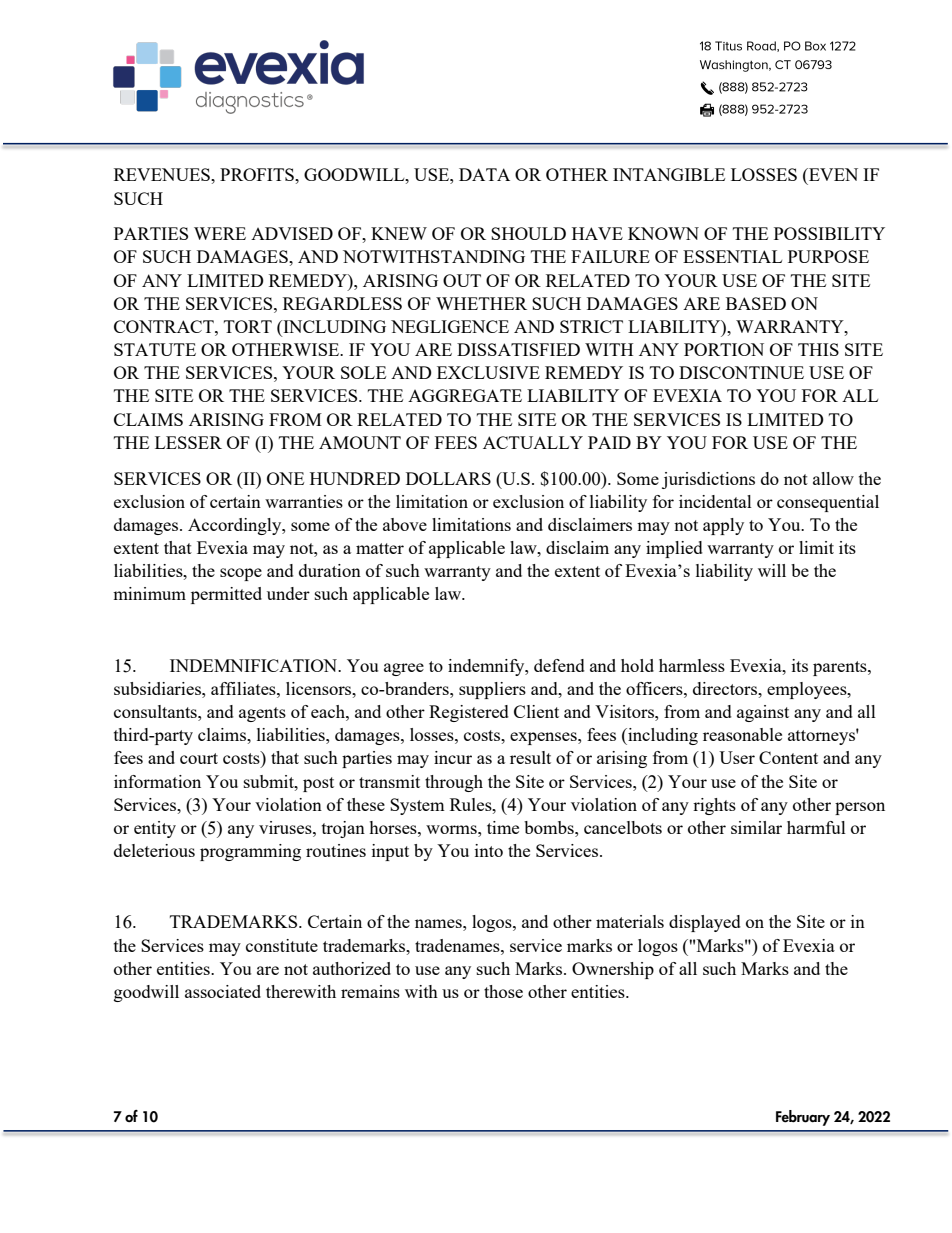 The height and width of the image is (1233, 952). What do you see at coordinates (255, 665) in the image?
I see `INDEMNIFICATION` at bounding box center [255, 665].
